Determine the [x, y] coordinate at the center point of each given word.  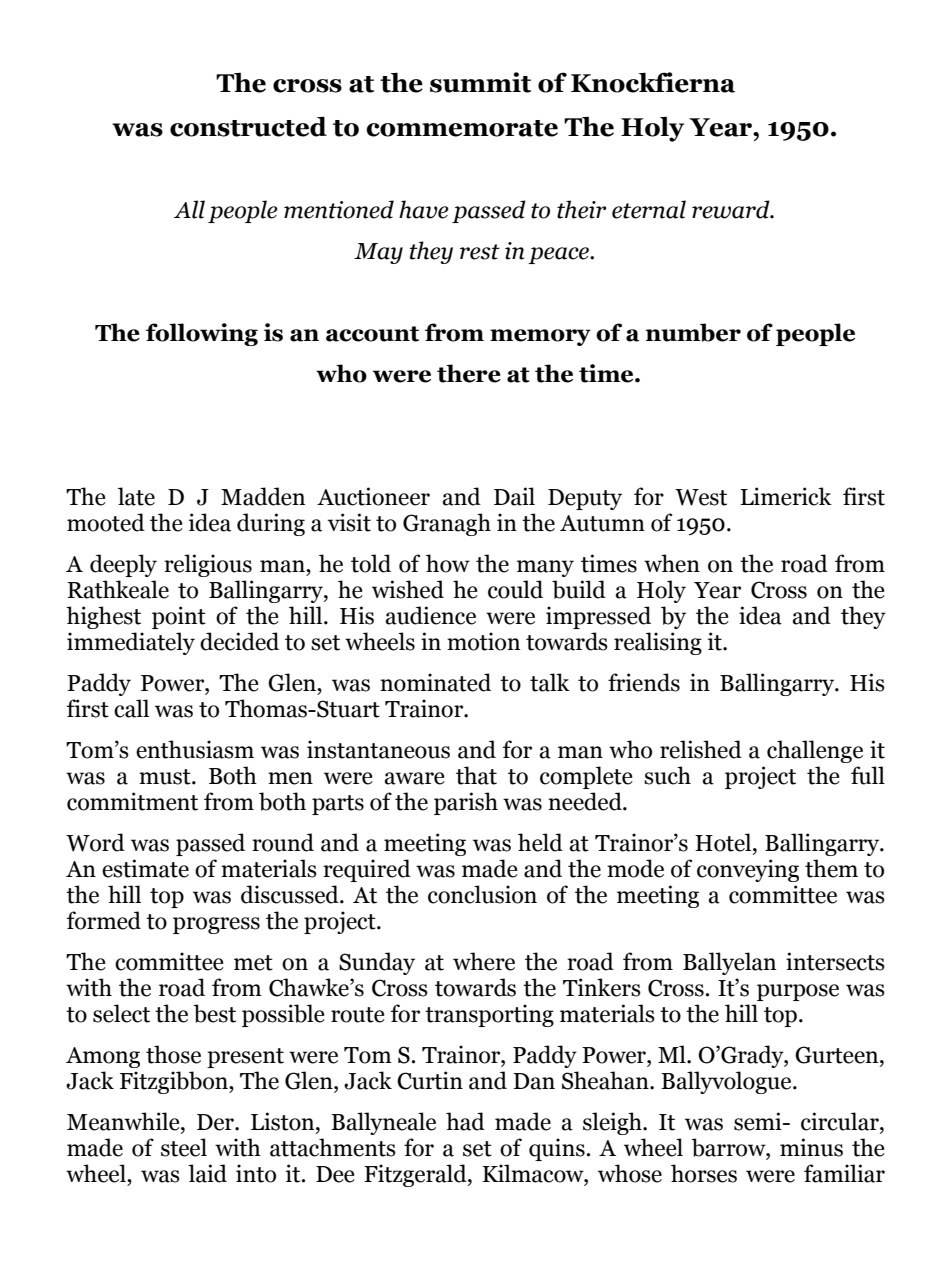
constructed [248, 126]
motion [483, 641]
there [469, 373]
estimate [145, 868]
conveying [748, 870]
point [179, 617]
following [202, 334]
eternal [649, 209]
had [465, 1121]
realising [658, 643]
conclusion [482, 894]
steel [184, 1147]
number [693, 332]
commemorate [462, 128]
